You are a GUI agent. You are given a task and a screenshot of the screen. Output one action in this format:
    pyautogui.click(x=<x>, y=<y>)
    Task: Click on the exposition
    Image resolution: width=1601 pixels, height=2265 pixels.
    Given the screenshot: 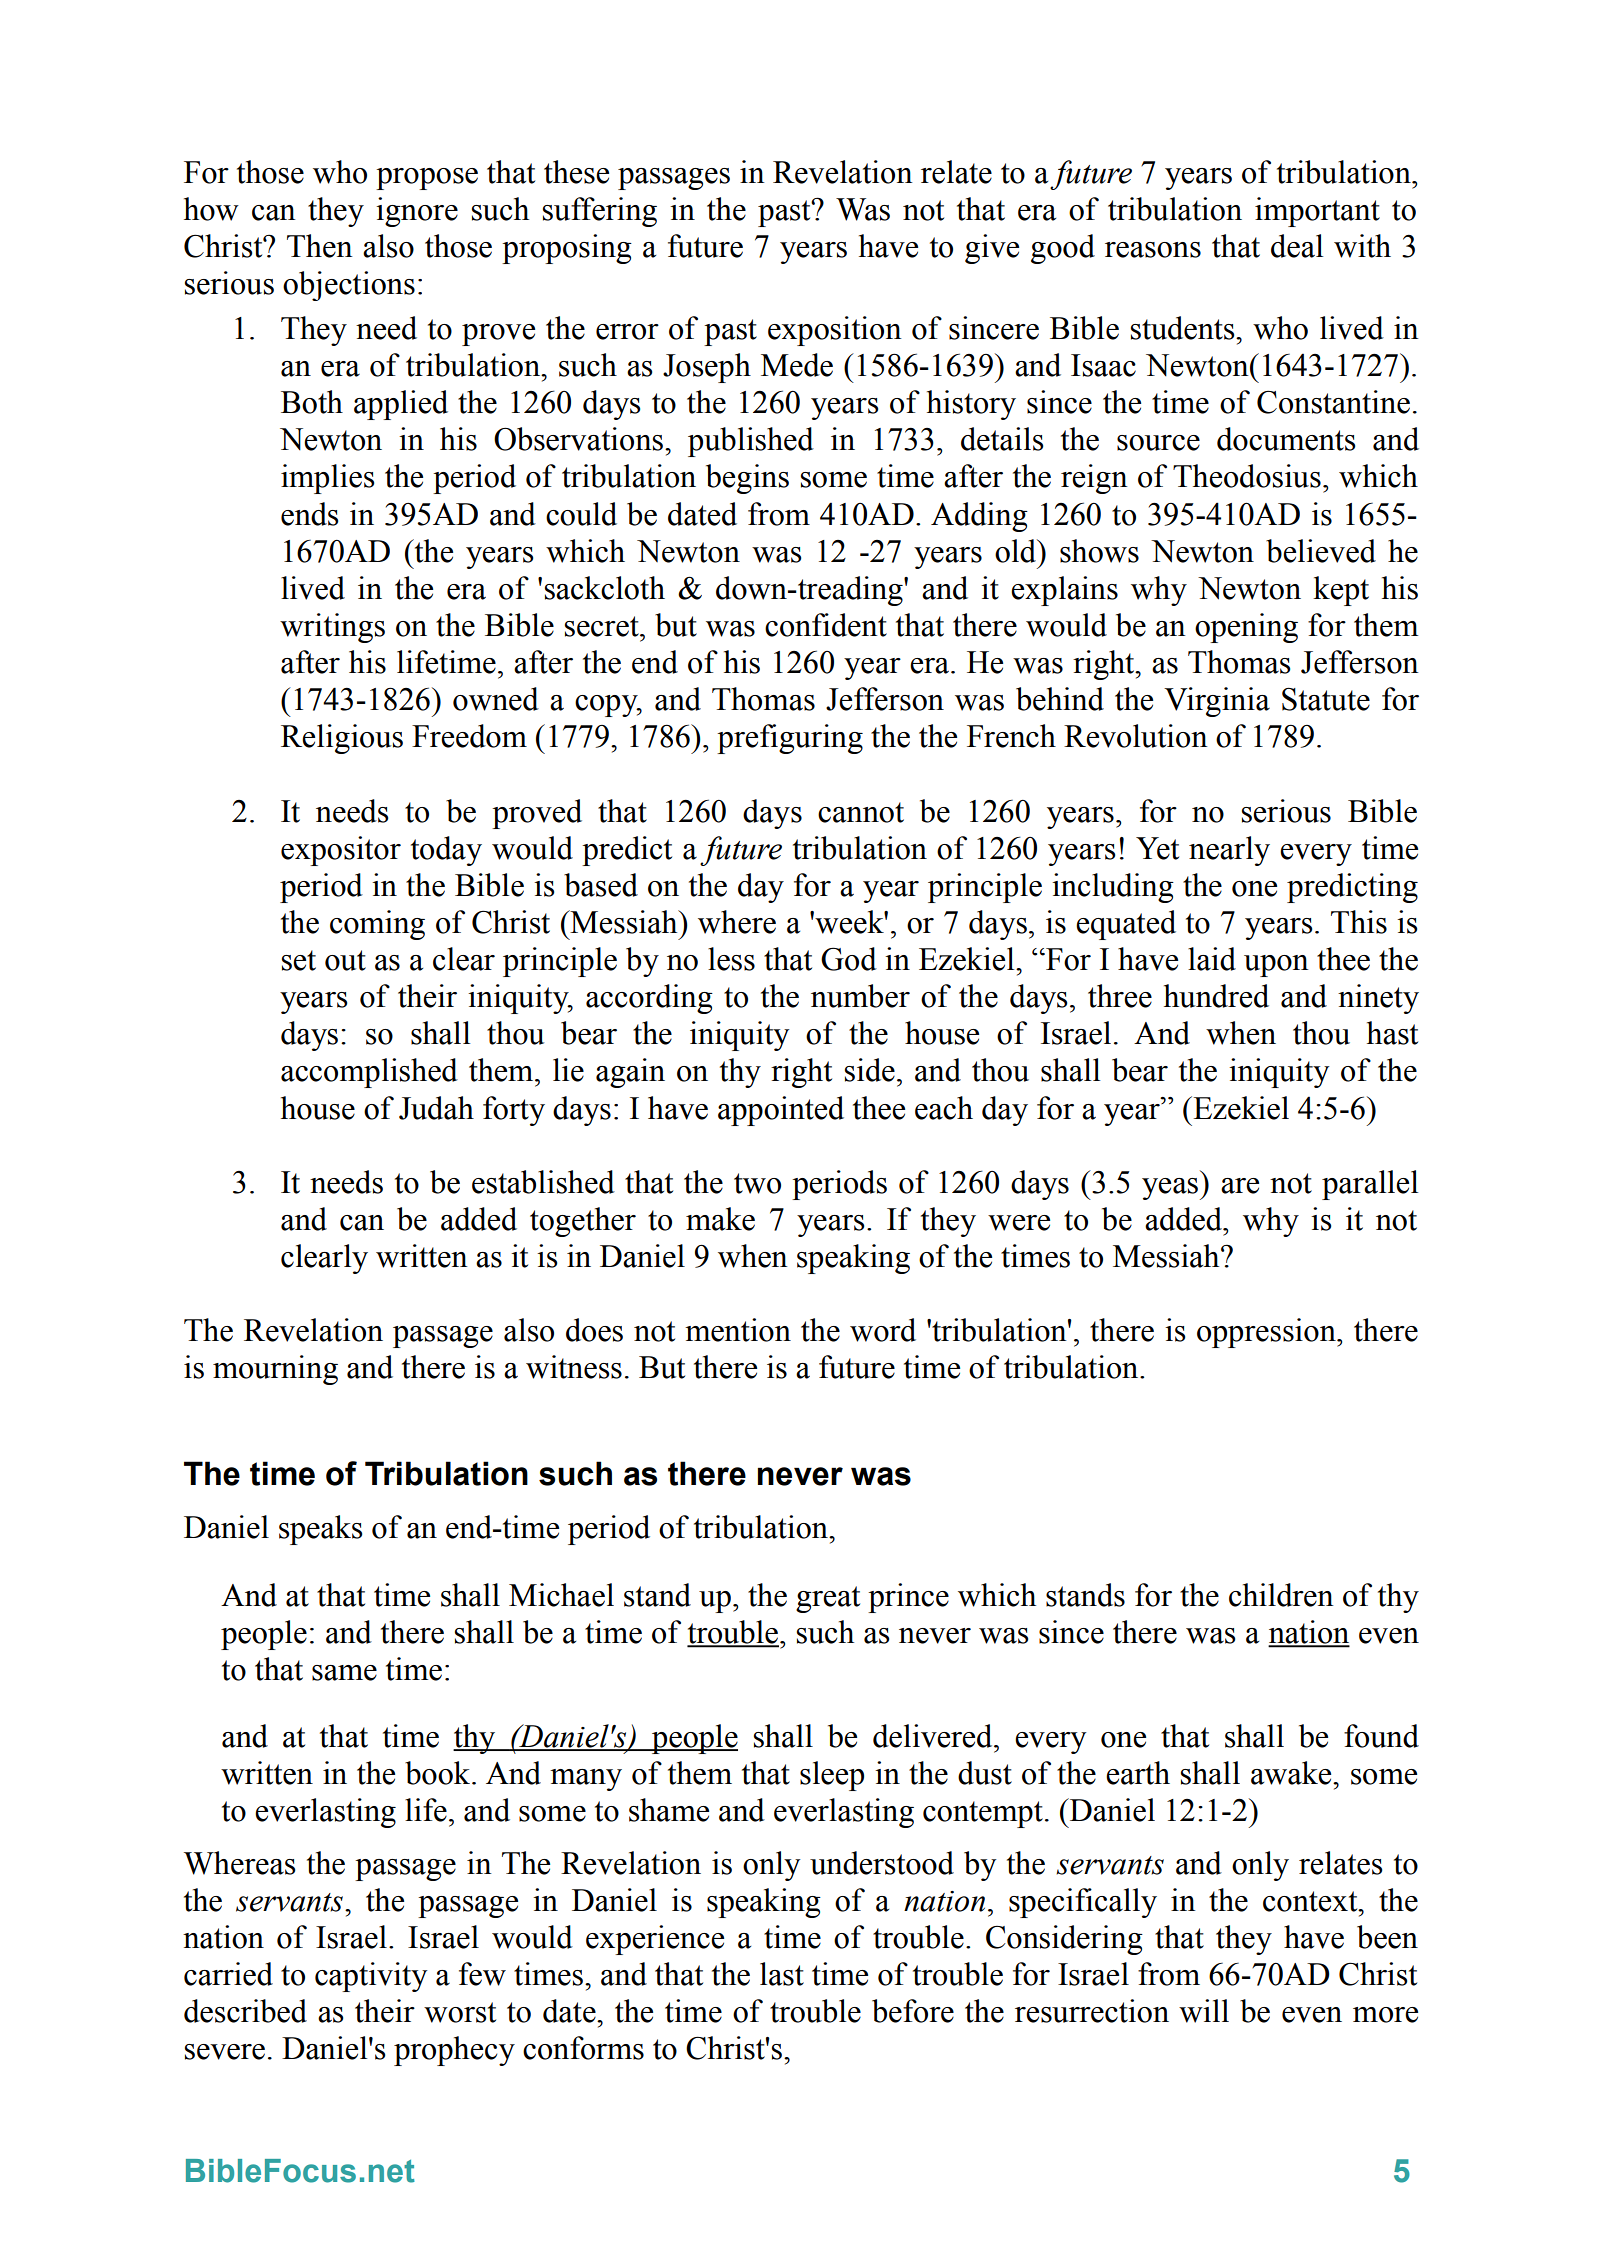 What is the action you would take?
    pyautogui.click(x=835, y=331)
